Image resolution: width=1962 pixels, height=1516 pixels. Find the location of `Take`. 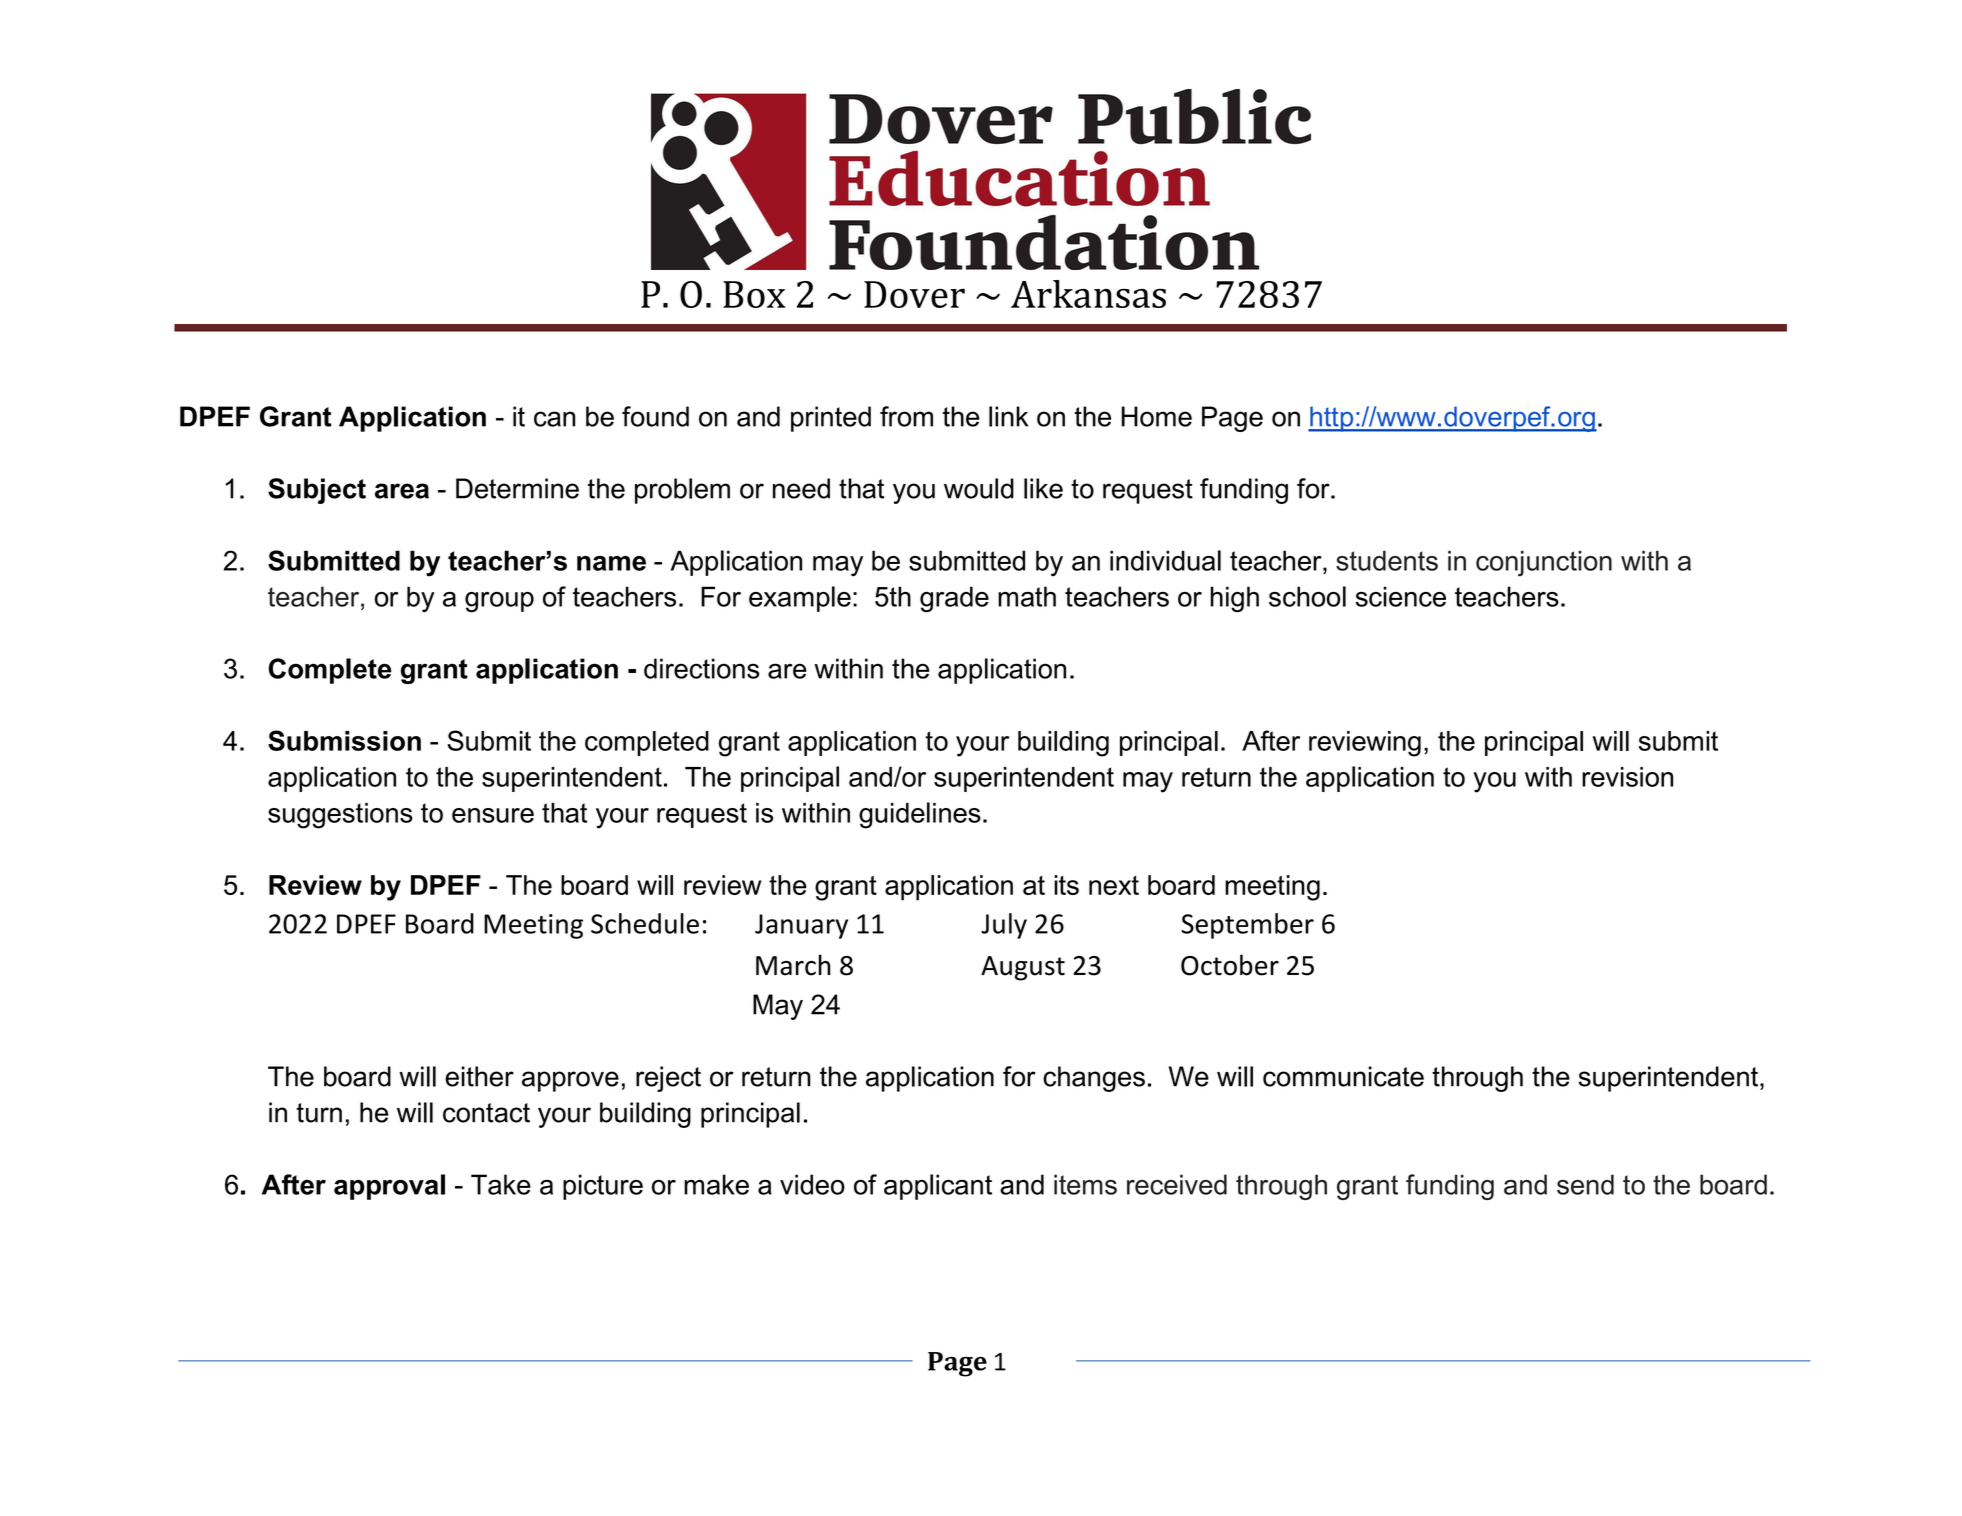

Take is located at coordinates (501, 1184).
